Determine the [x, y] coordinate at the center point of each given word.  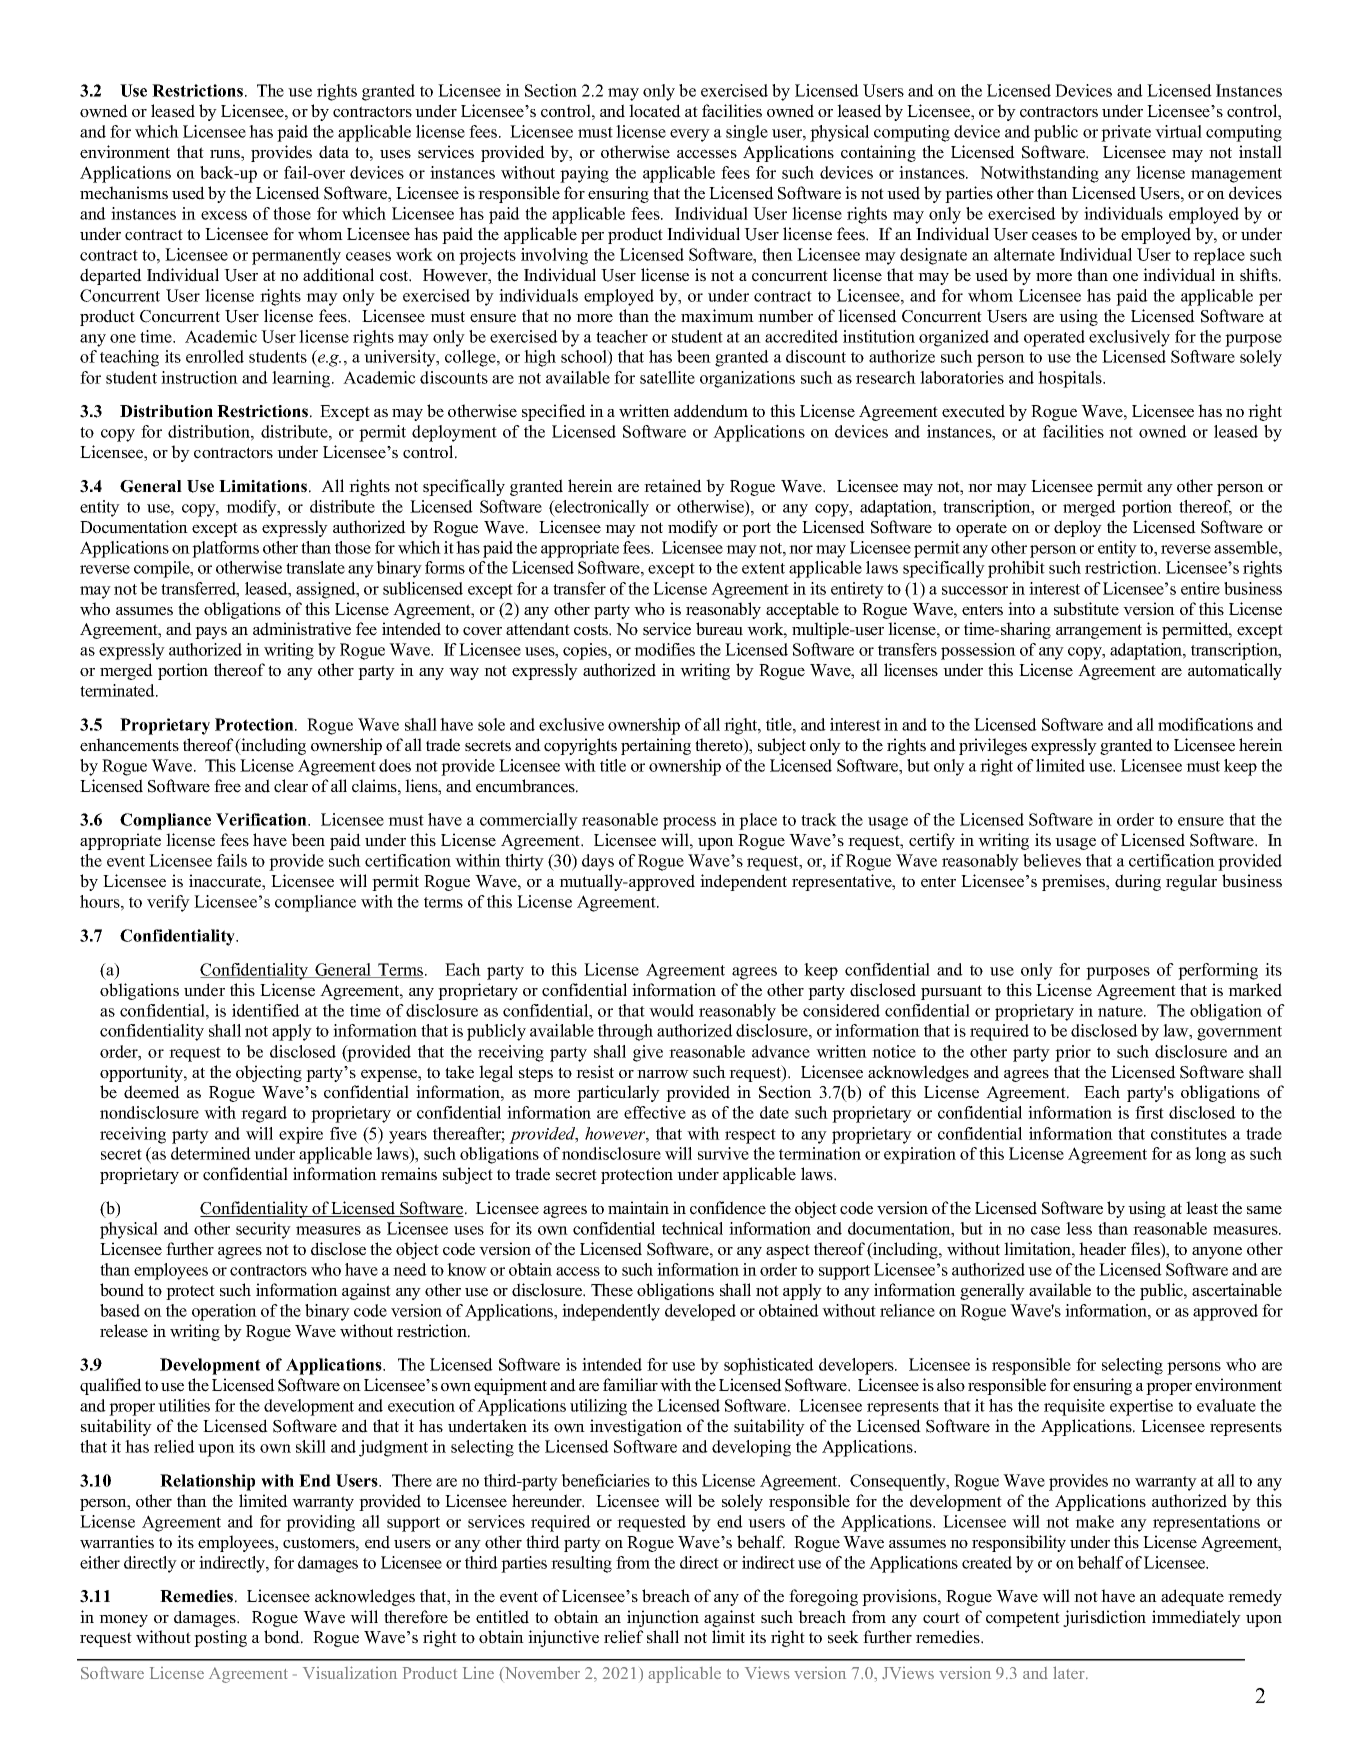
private [1126, 133]
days [598, 862]
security [263, 1230]
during [1138, 882]
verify [168, 903]
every [690, 135]
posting [220, 1638]
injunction [663, 1618]
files [1146, 1250]
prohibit [1016, 569]
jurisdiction [1104, 1618]
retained [673, 486]
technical [692, 1228]
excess [224, 215]
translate [315, 567]
